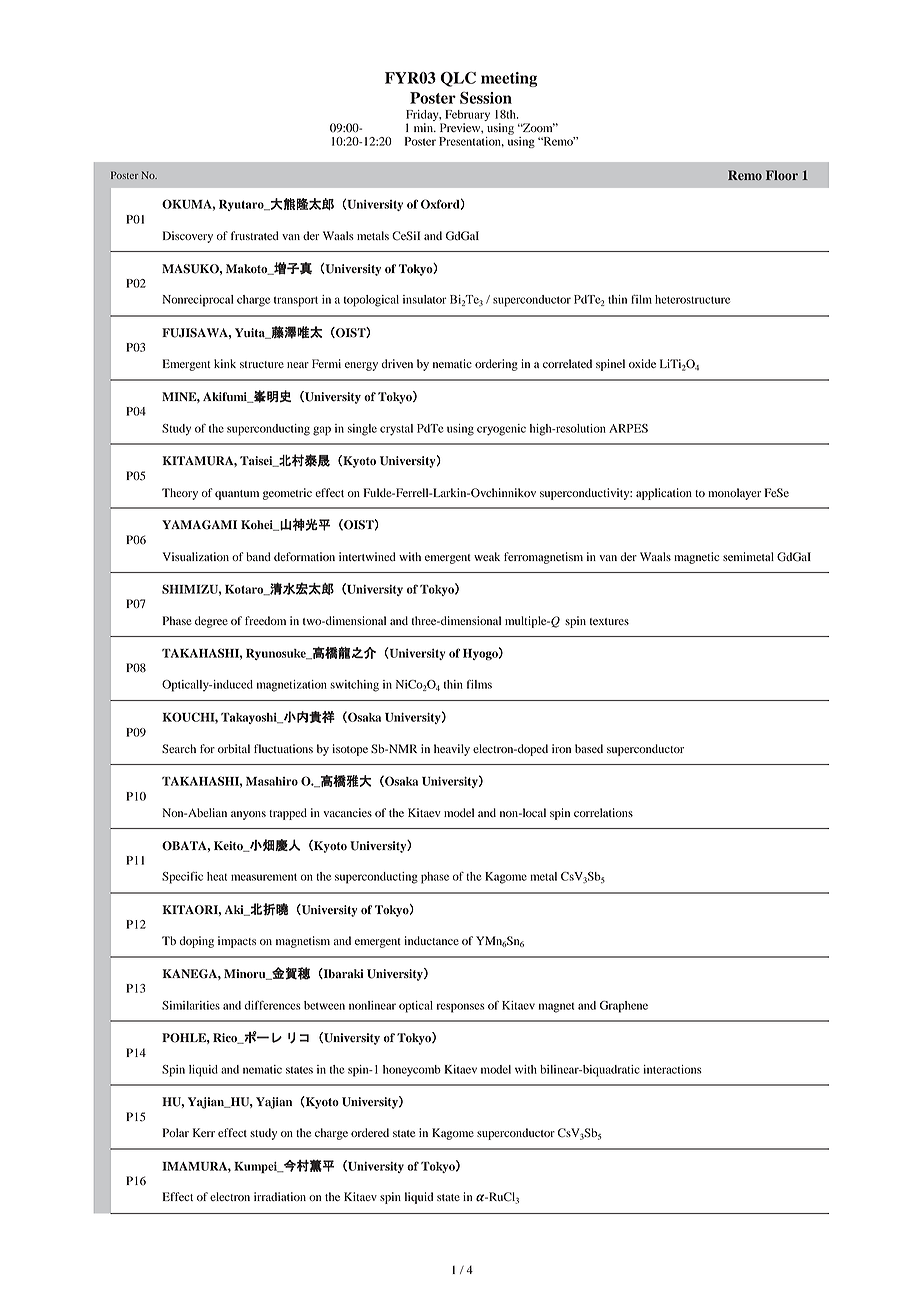  What do you see at coordinates (265, 620) in the screenshot?
I see `freedom` at bounding box center [265, 620].
